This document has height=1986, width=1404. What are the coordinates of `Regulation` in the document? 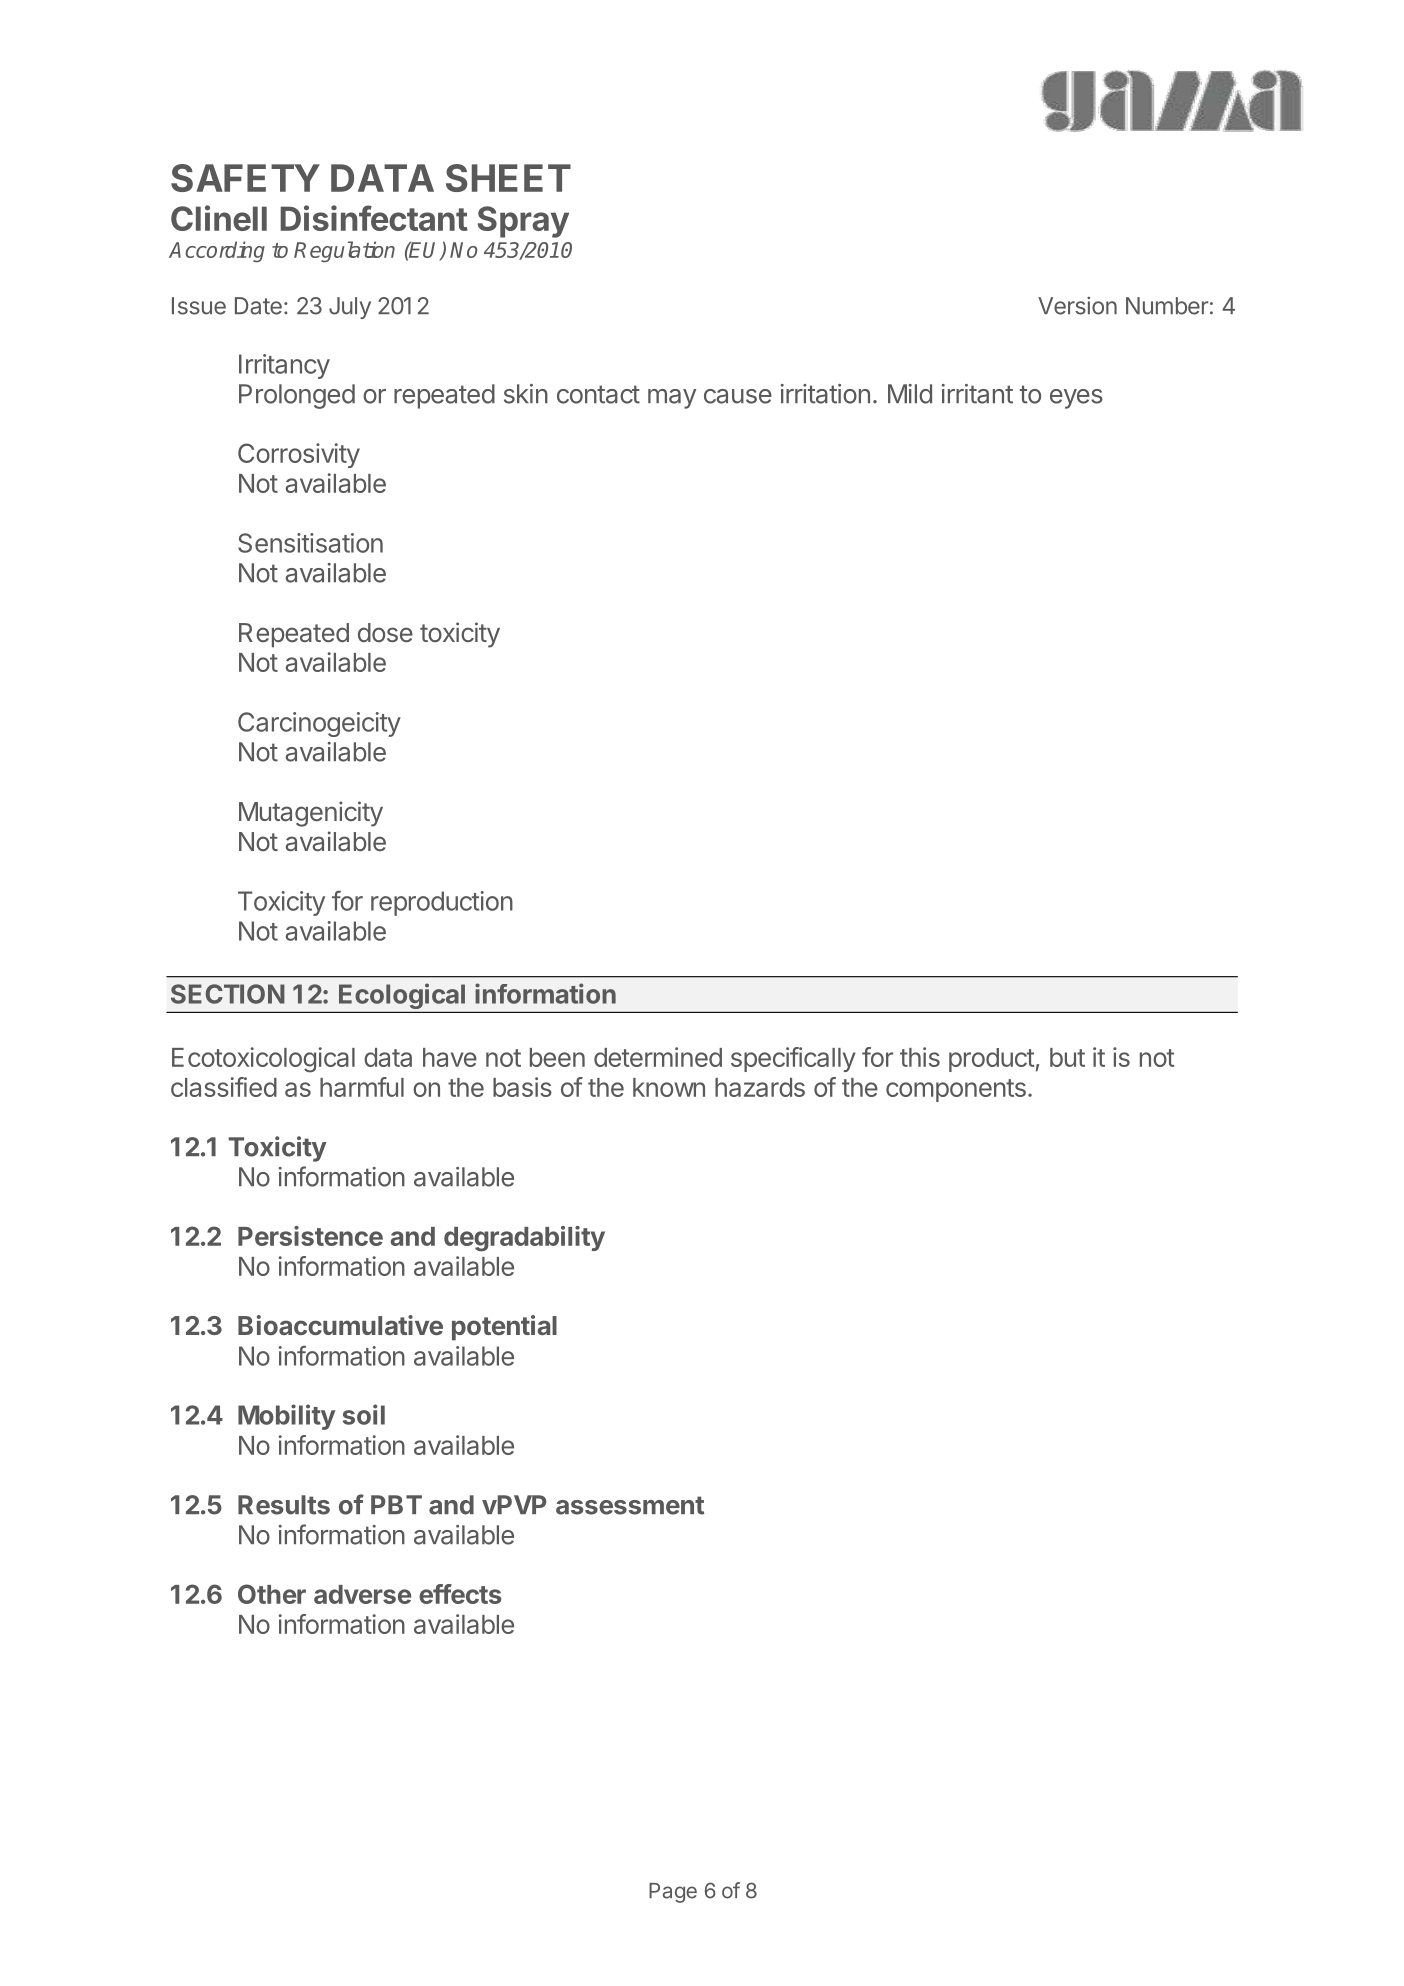 It's located at (344, 251).
